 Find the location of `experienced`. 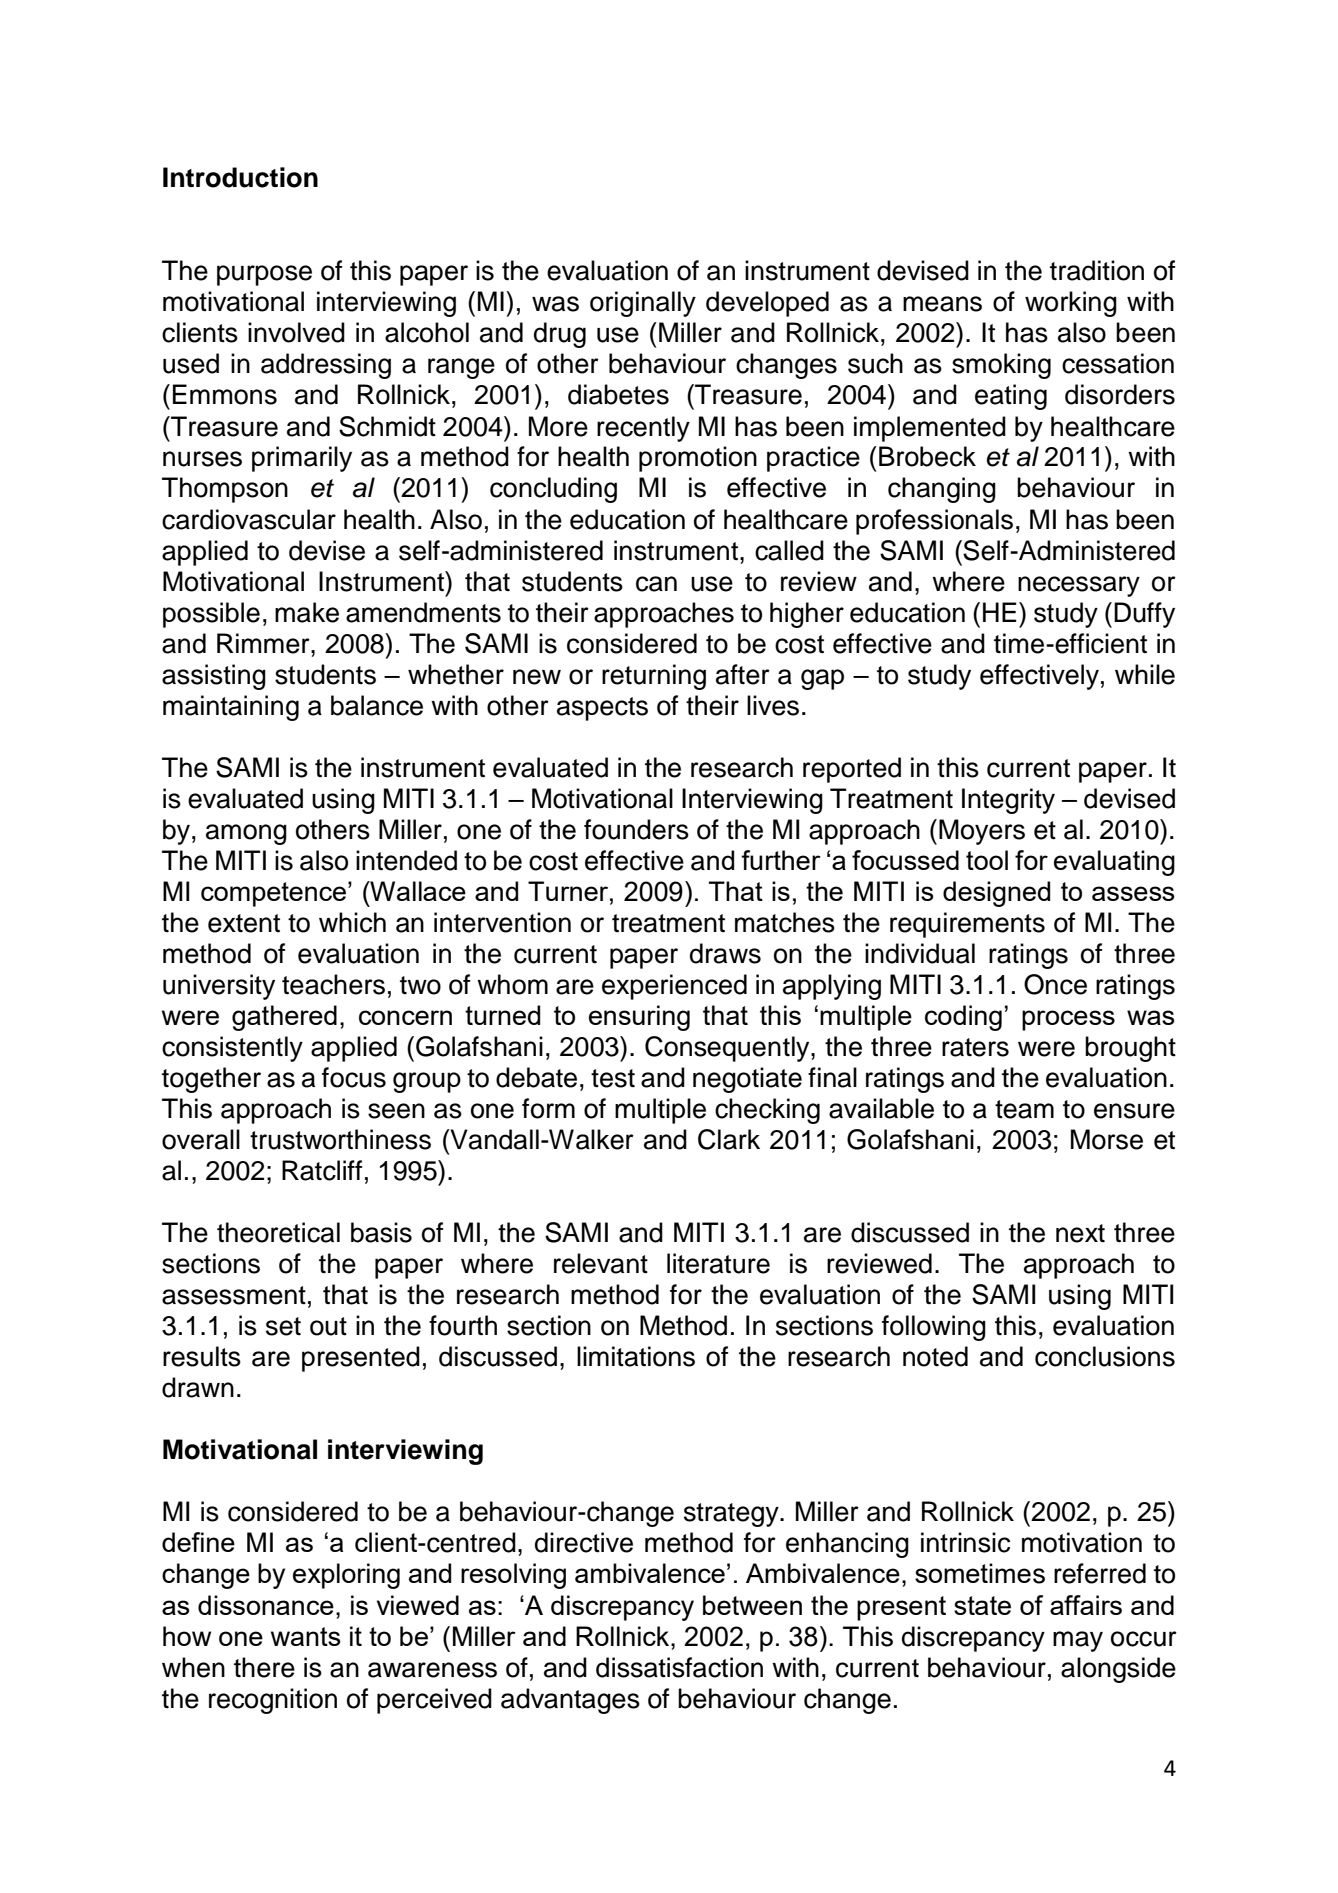

experienced is located at coordinates (674, 987).
